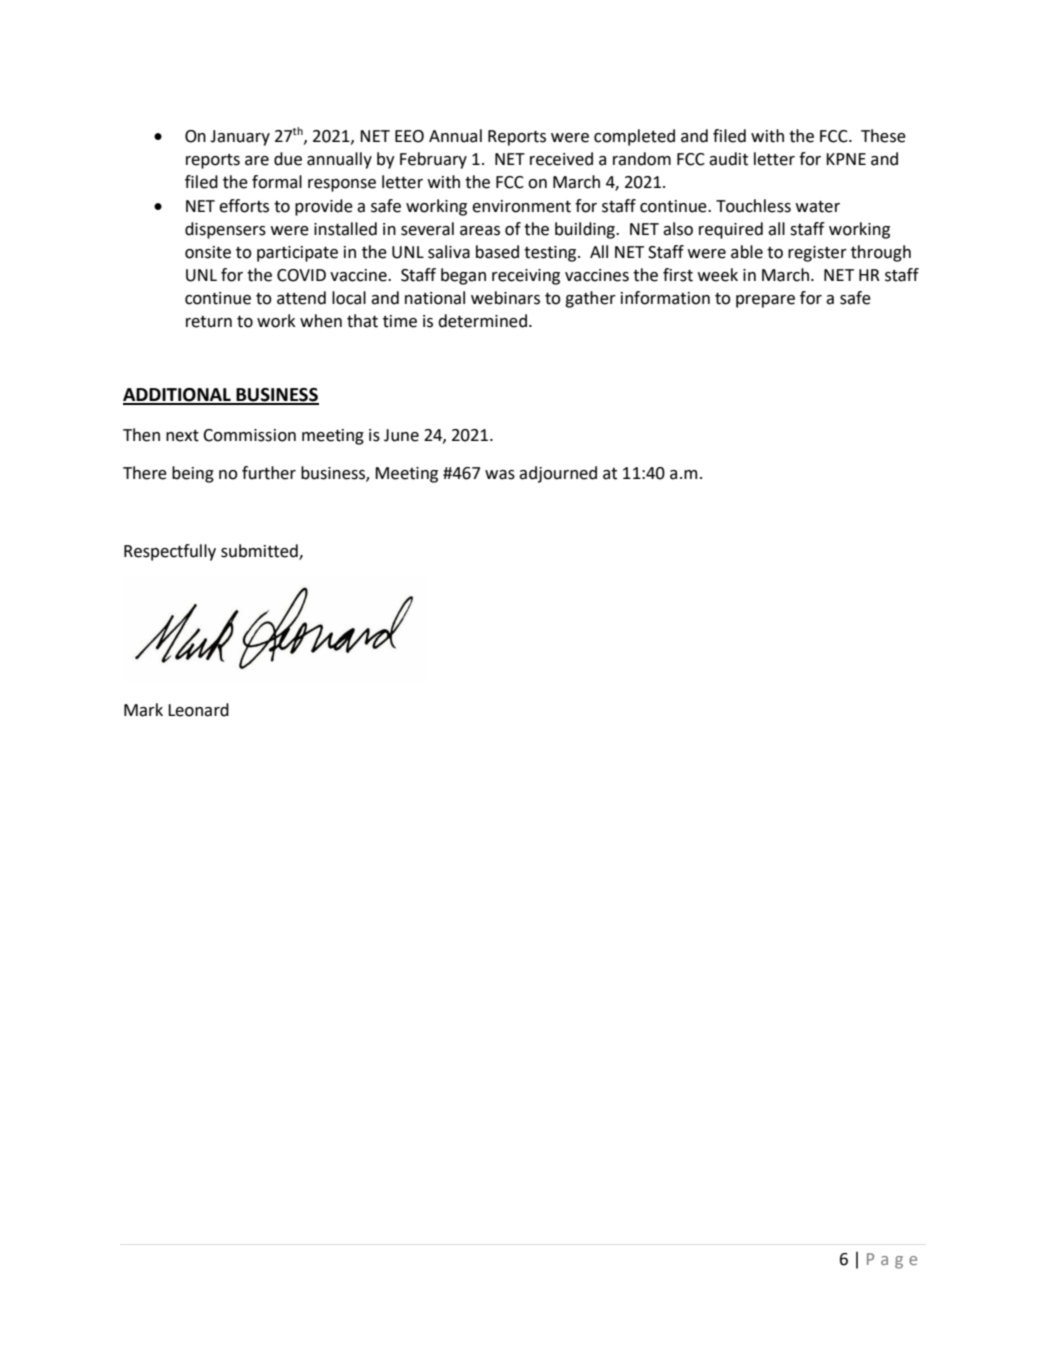  What do you see at coordinates (249, 435) in the page?
I see `Commission` at bounding box center [249, 435].
